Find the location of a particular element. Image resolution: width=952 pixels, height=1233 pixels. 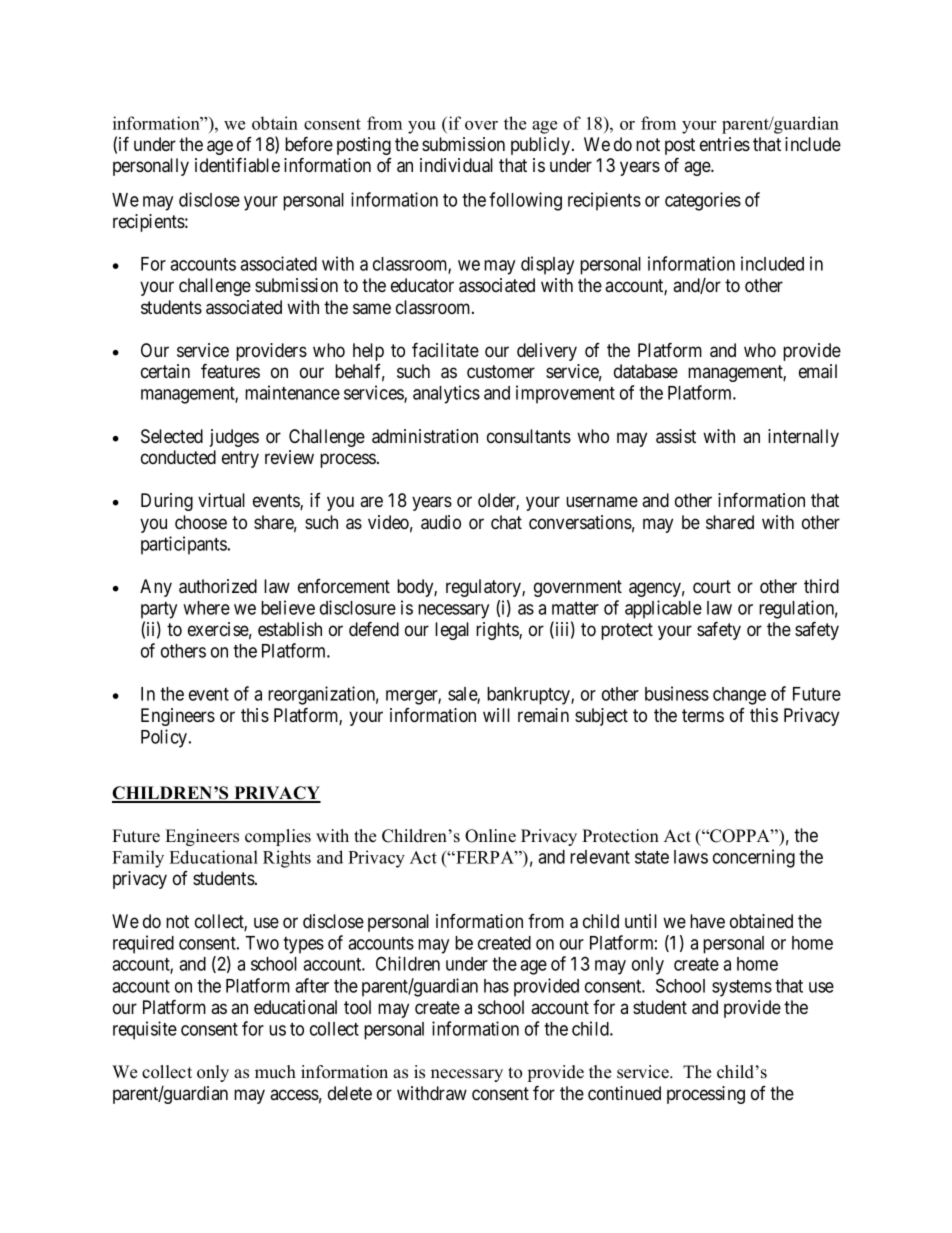

will is located at coordinates (496, 715).
